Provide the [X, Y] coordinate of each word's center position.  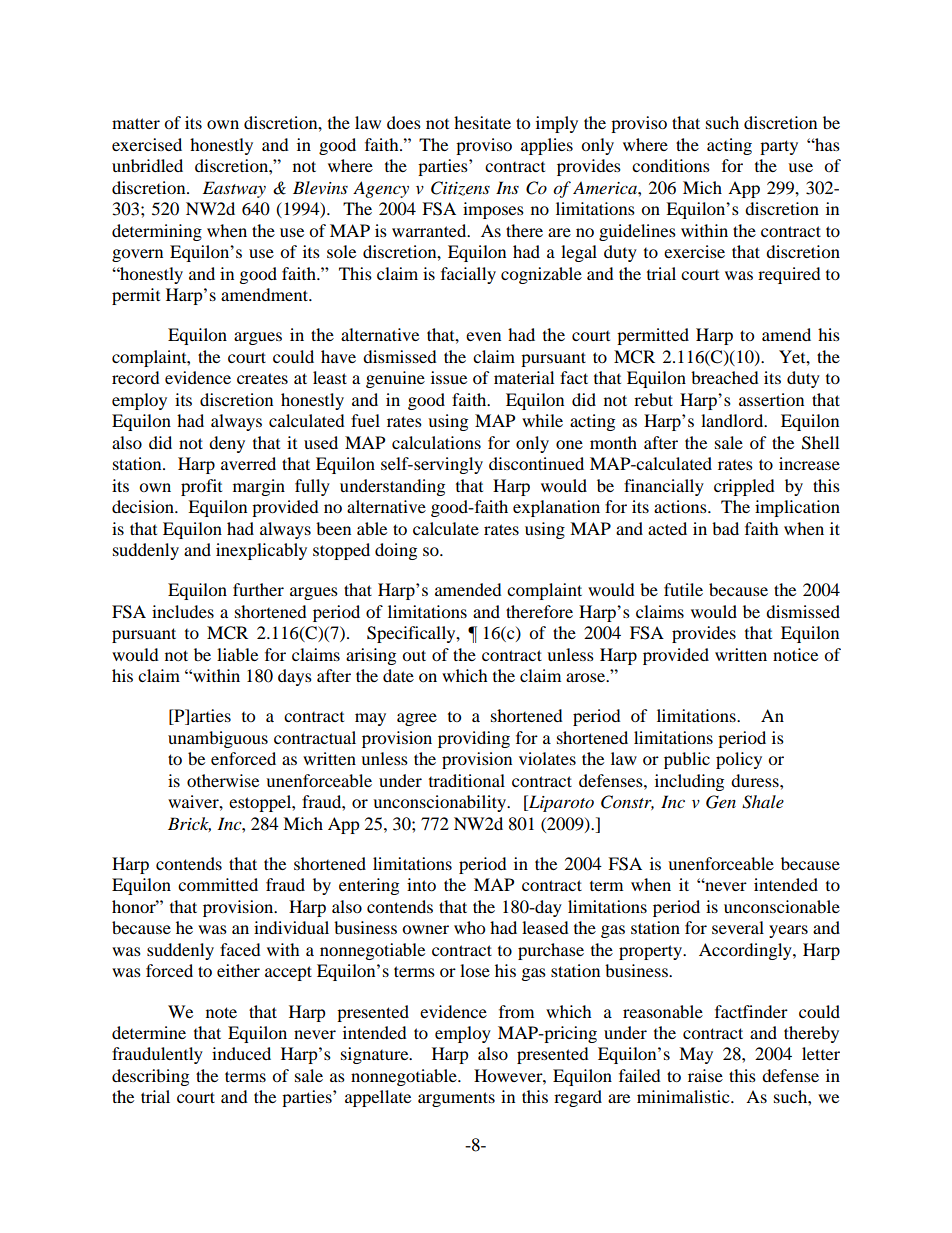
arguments [456, 1099]
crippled [744, 487]
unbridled [147, 165]
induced [241, 1053]
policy [739, 760]
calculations [436, 442]
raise [705, 1075]
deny [227, 444]
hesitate [482, 122]
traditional [467, 780]
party [779, 147]
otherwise [223, 780]
